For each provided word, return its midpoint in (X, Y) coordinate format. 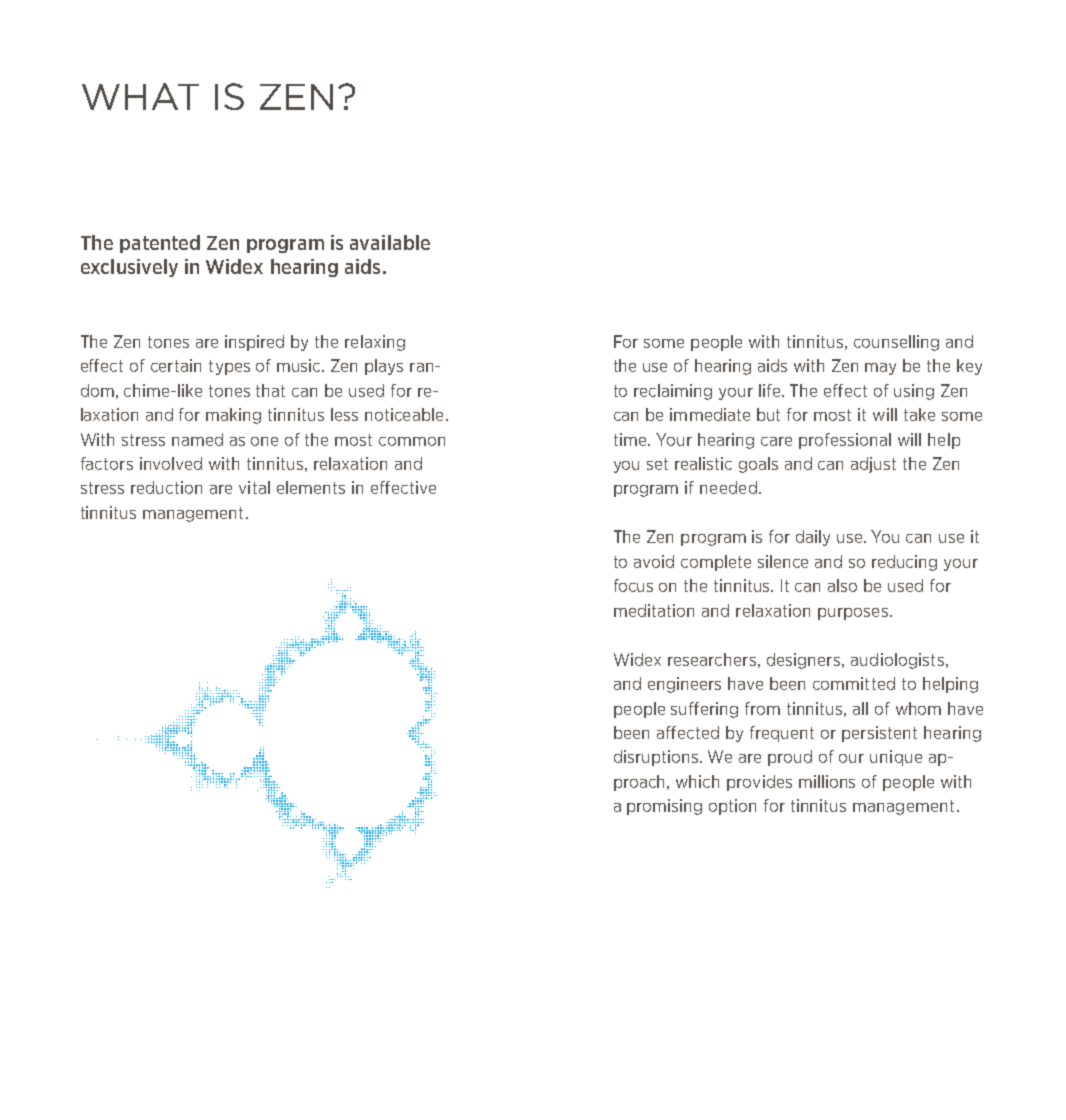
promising (664, 807)
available (390, 242)
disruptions (657, 758)
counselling (896, 343)
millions (827, 781)
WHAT (140, 96)
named (197, 439)
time (631, 439)
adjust (873, 465)
